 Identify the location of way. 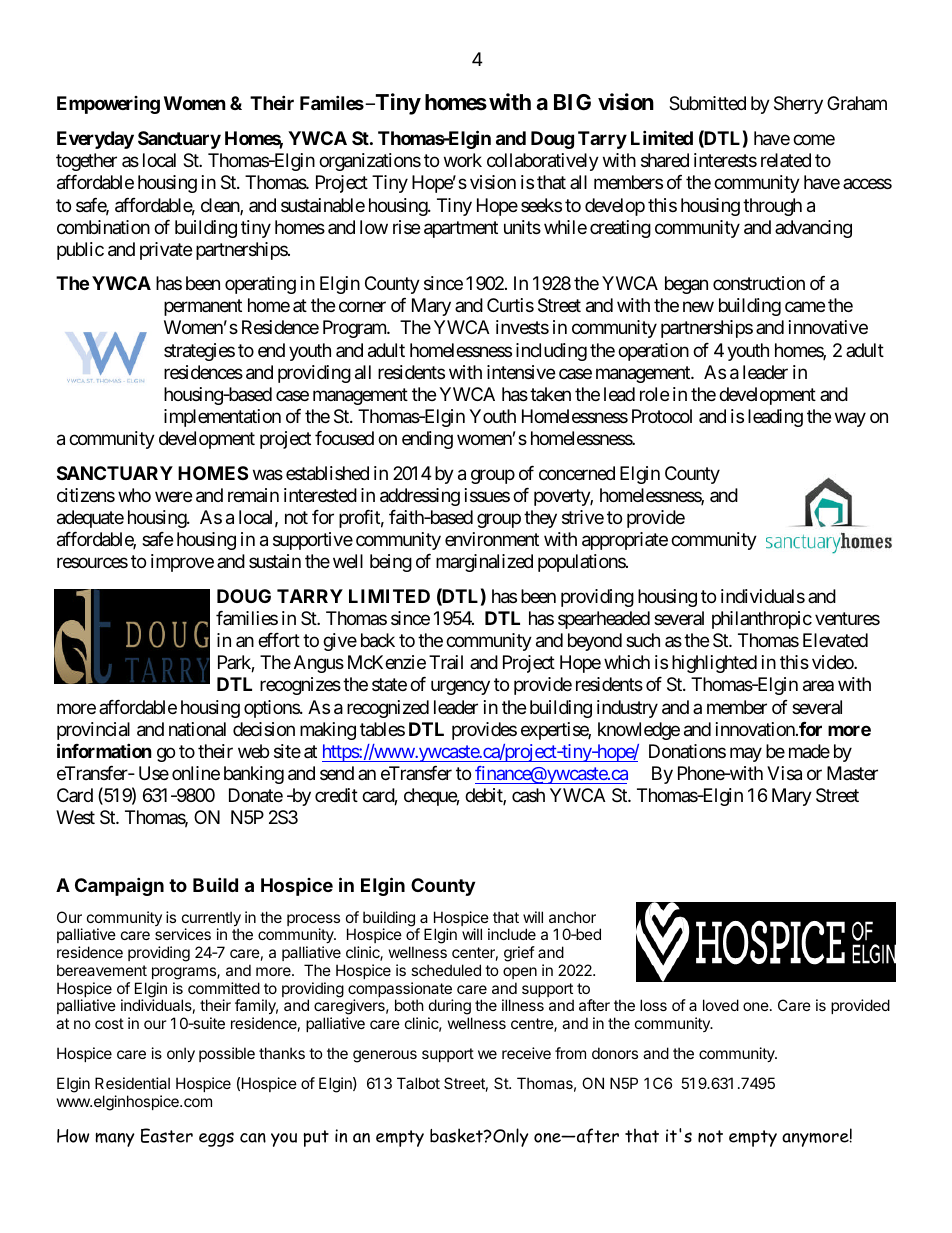
(850, 419).
